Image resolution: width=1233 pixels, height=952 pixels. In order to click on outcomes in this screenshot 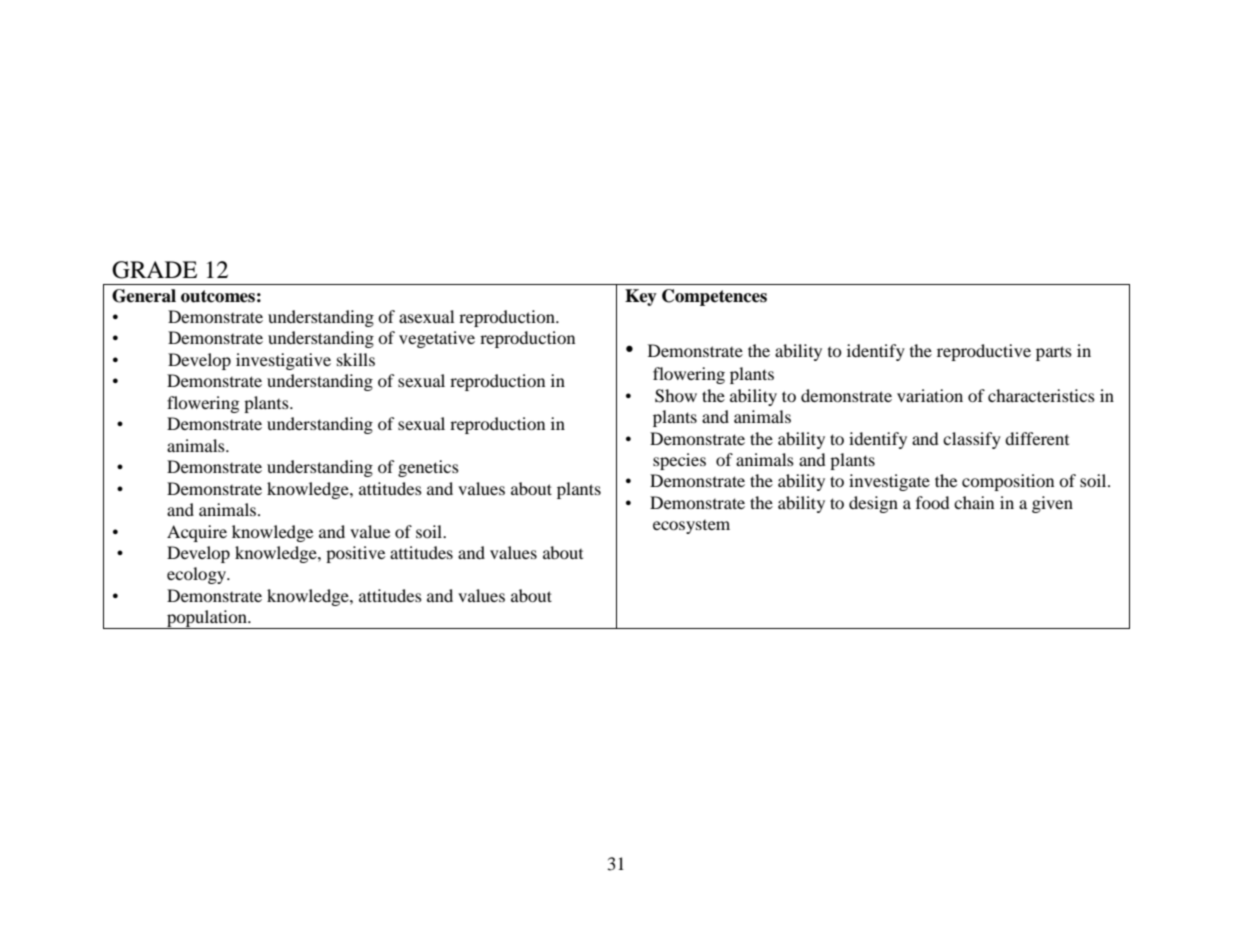, I will do `click(218, 296)`.
